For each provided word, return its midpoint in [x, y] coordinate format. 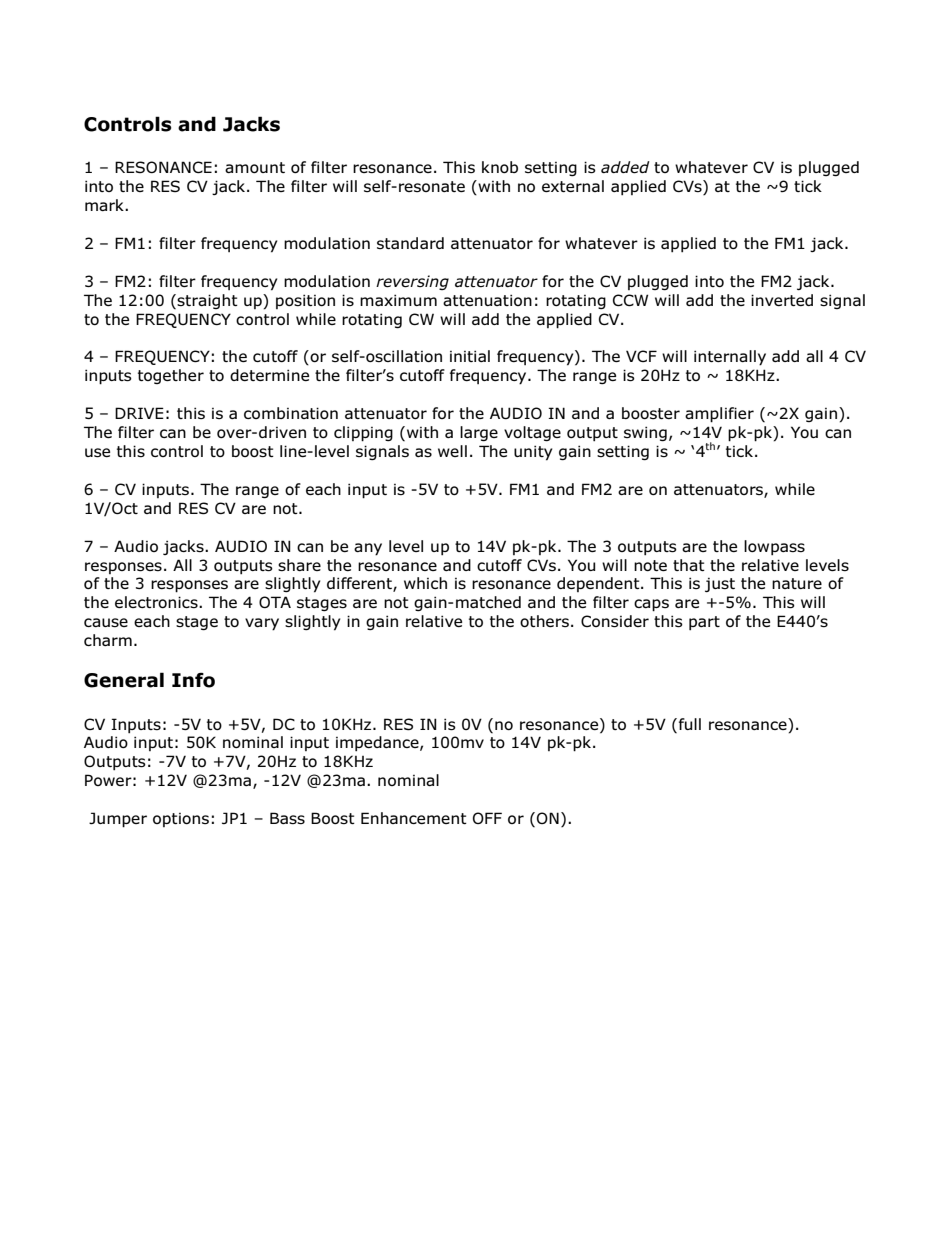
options [181, 820]
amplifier [719, 415]
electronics [157, 602]
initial [470, 356]
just [720, 584]
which [425, 583]
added [625, 167]
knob [500, 167]
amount [255, 167]
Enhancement [414, 818]
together [171, 376]
